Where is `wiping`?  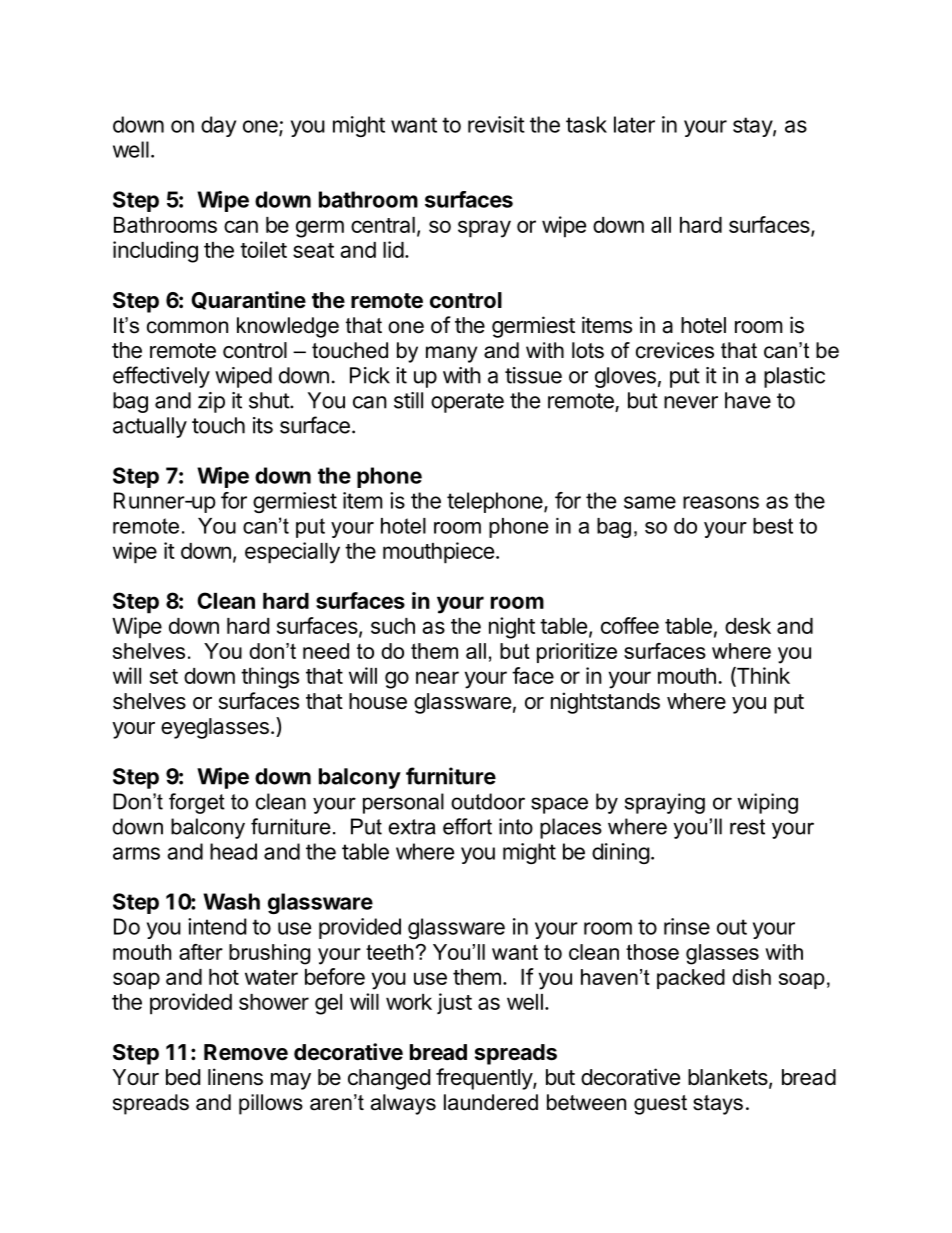
wiping is located at coordinates (767, 803).
